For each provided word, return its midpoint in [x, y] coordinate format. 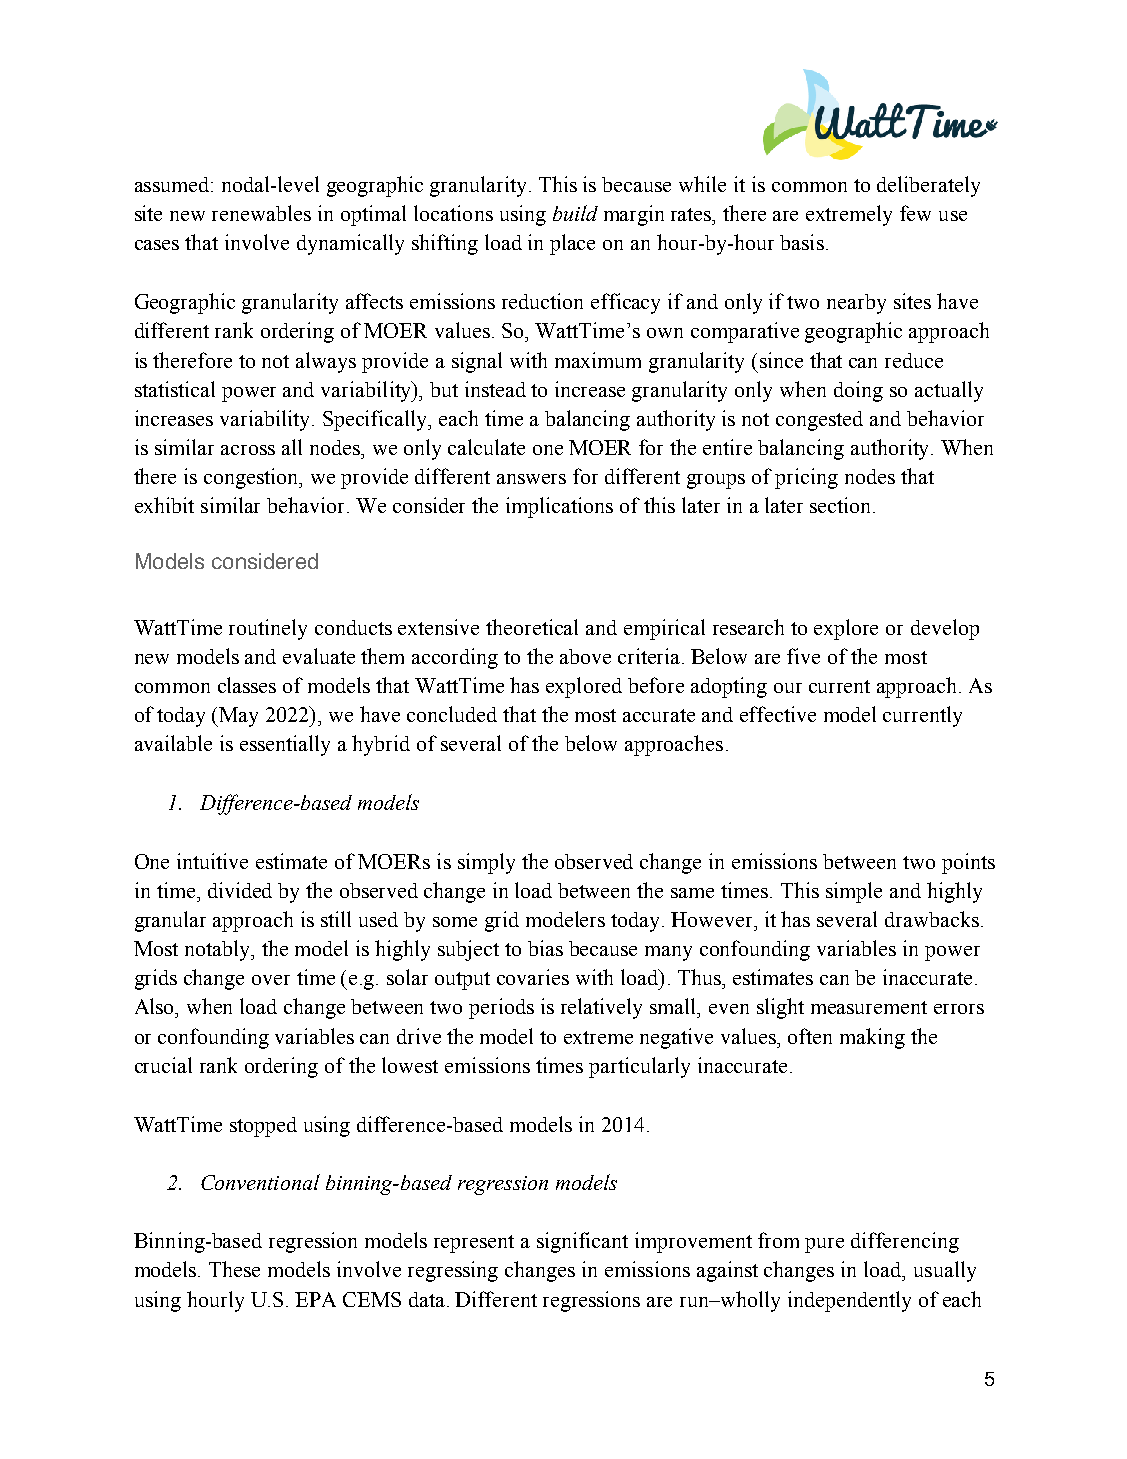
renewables [261, 213]
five [803, 656]
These [234, 1269]
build [575, 213]
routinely [268, 629]
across [248, 450]
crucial [163, 1065]
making [872, 1038]
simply [486, 863]
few [915, 213]
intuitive [212, 861]
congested [819, 421]
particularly [639, 1067]
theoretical [532, 627]
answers [531, 479]
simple [854, 892]
